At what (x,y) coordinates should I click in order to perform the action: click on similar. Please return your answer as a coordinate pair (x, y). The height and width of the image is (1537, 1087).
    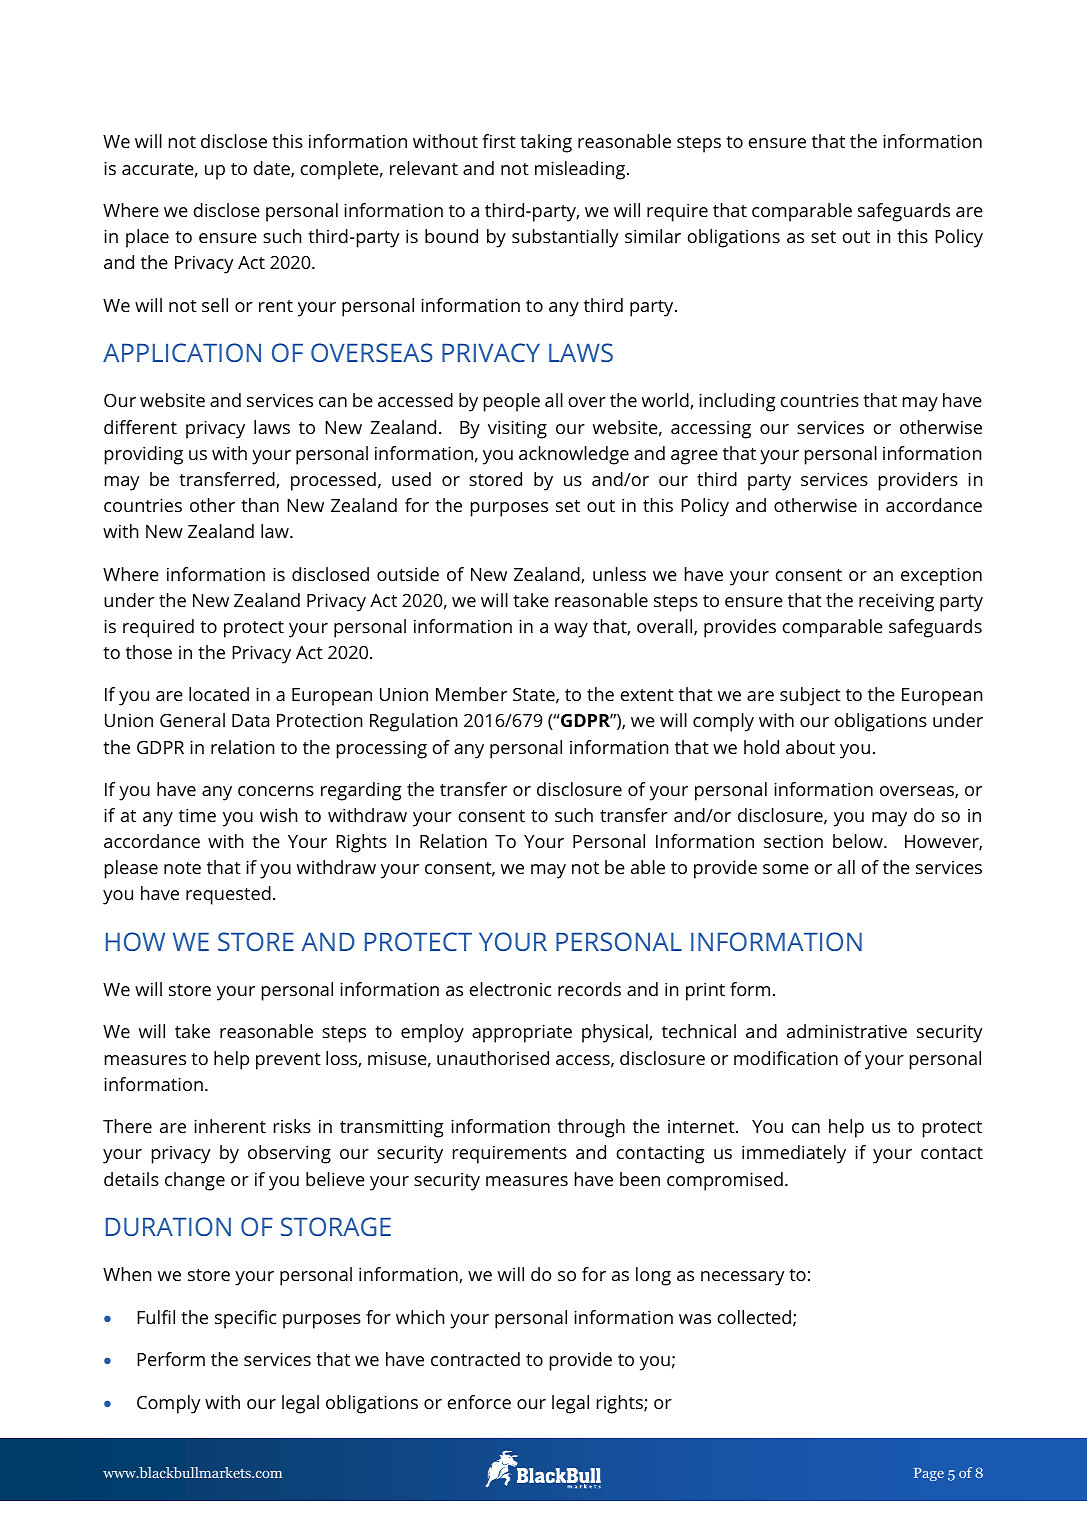
    Looking at the image, I should click on (653, 236).
